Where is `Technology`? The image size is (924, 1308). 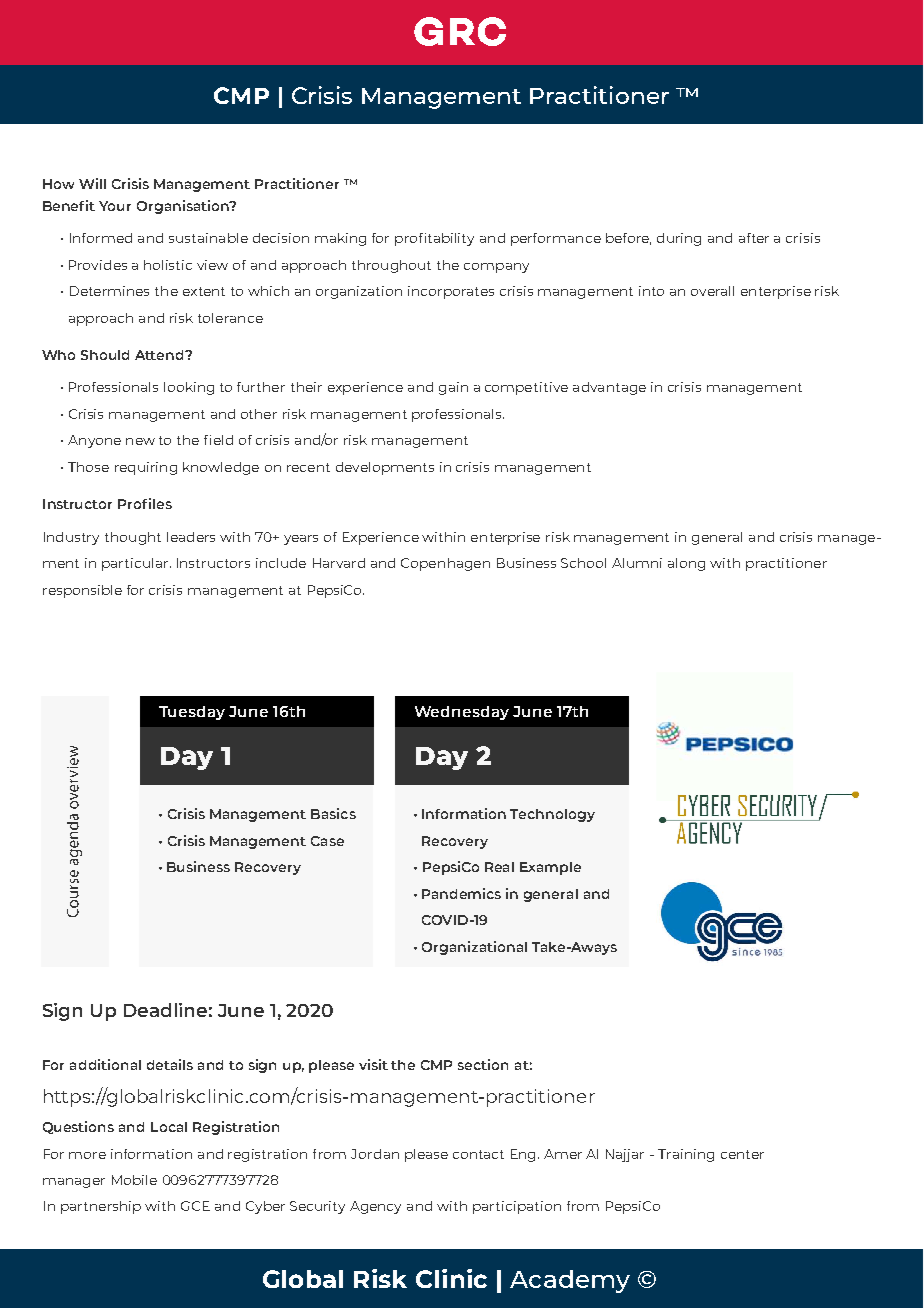 Technology is located at coordinates (552, 815).
